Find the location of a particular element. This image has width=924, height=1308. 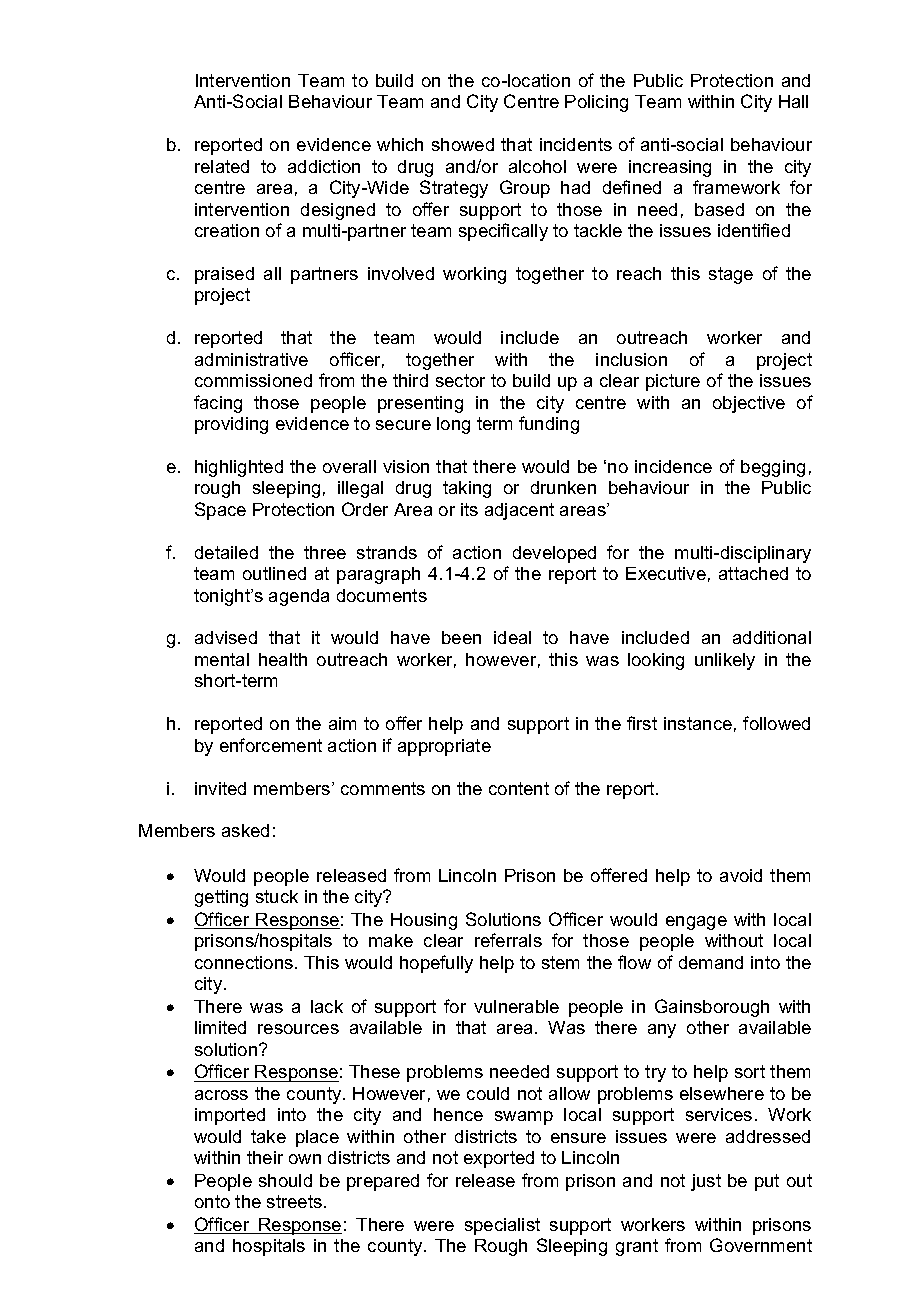

demand is located at coordinates (711, 962).
